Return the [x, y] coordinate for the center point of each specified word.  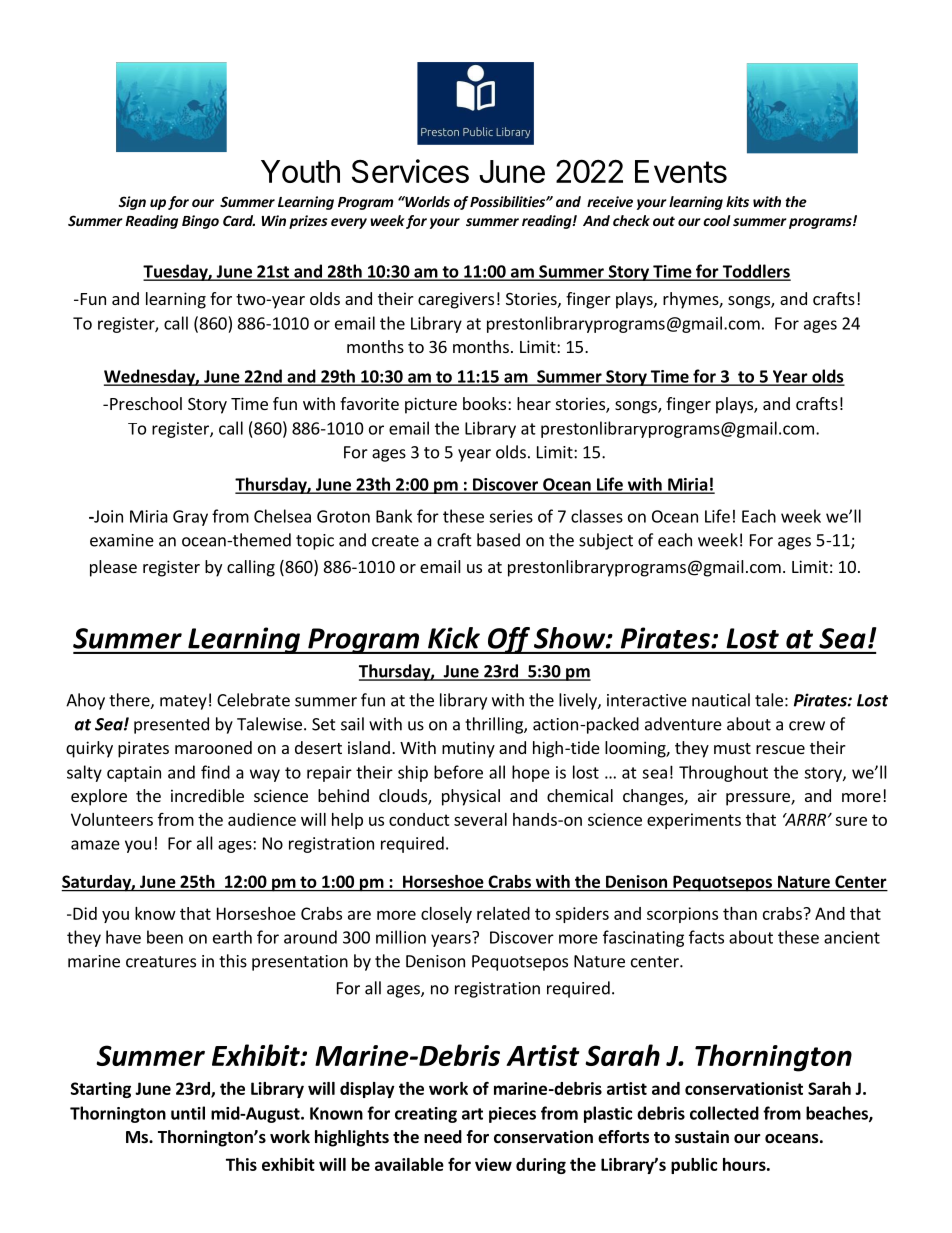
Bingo [200, 222]
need [443, 1137]
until [188, 1113]
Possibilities [508, 201]
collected [724, 1113]
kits [737, 201]
